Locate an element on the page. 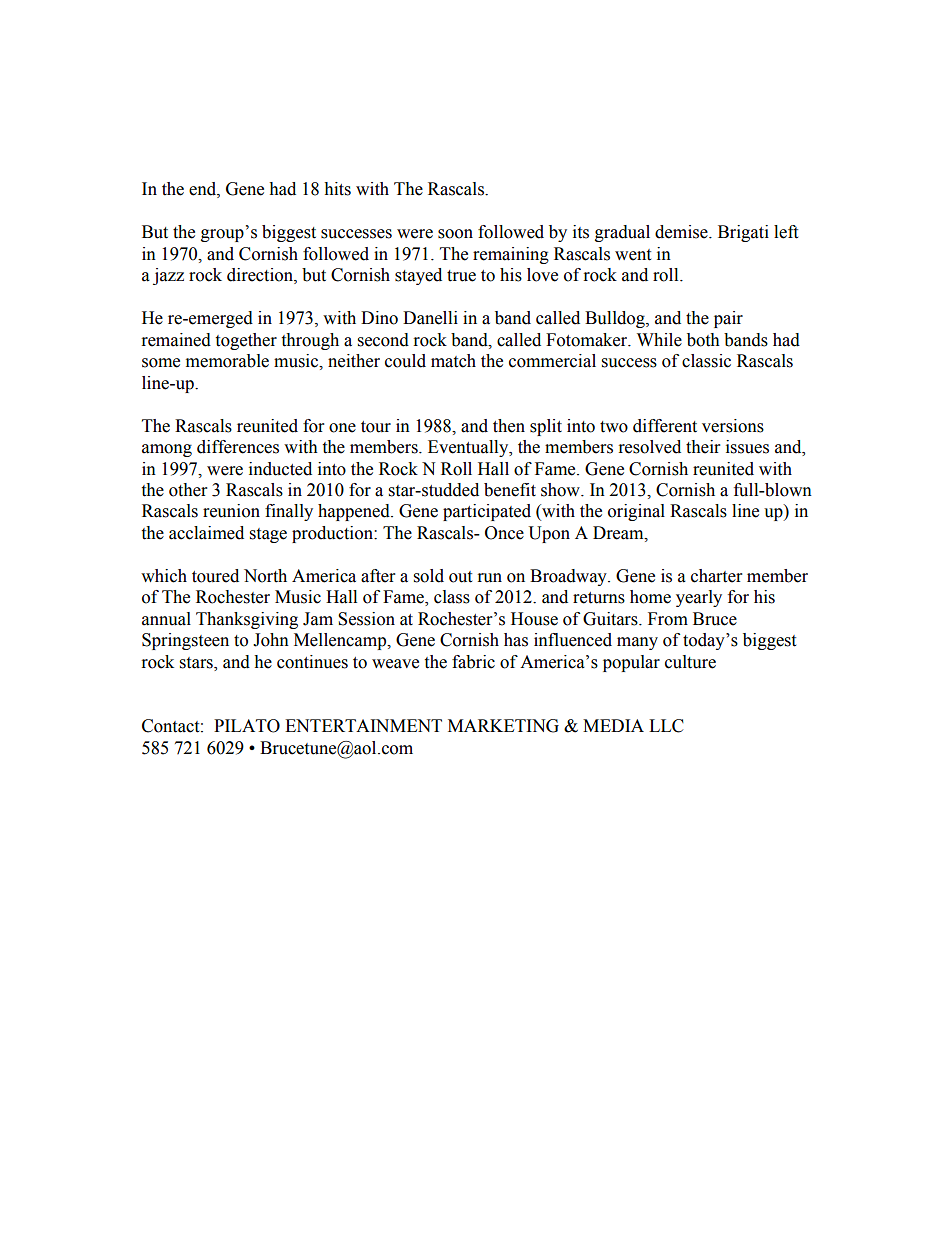 Image resolution: width=952 pixels, height=1233 pixels. stage is located at coordinates (268, 535).
